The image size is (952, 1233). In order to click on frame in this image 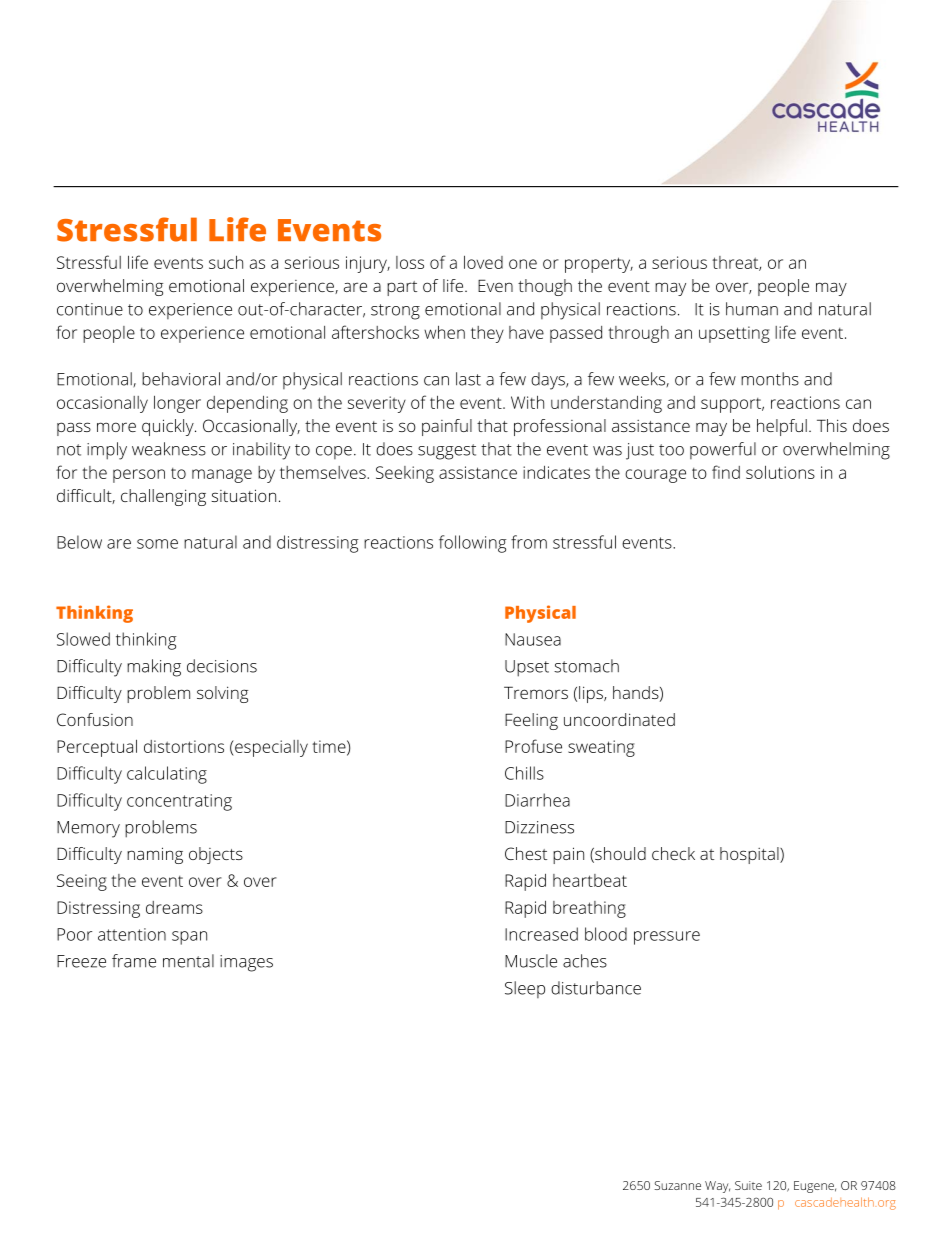, I will do `click(134, 961)`.
